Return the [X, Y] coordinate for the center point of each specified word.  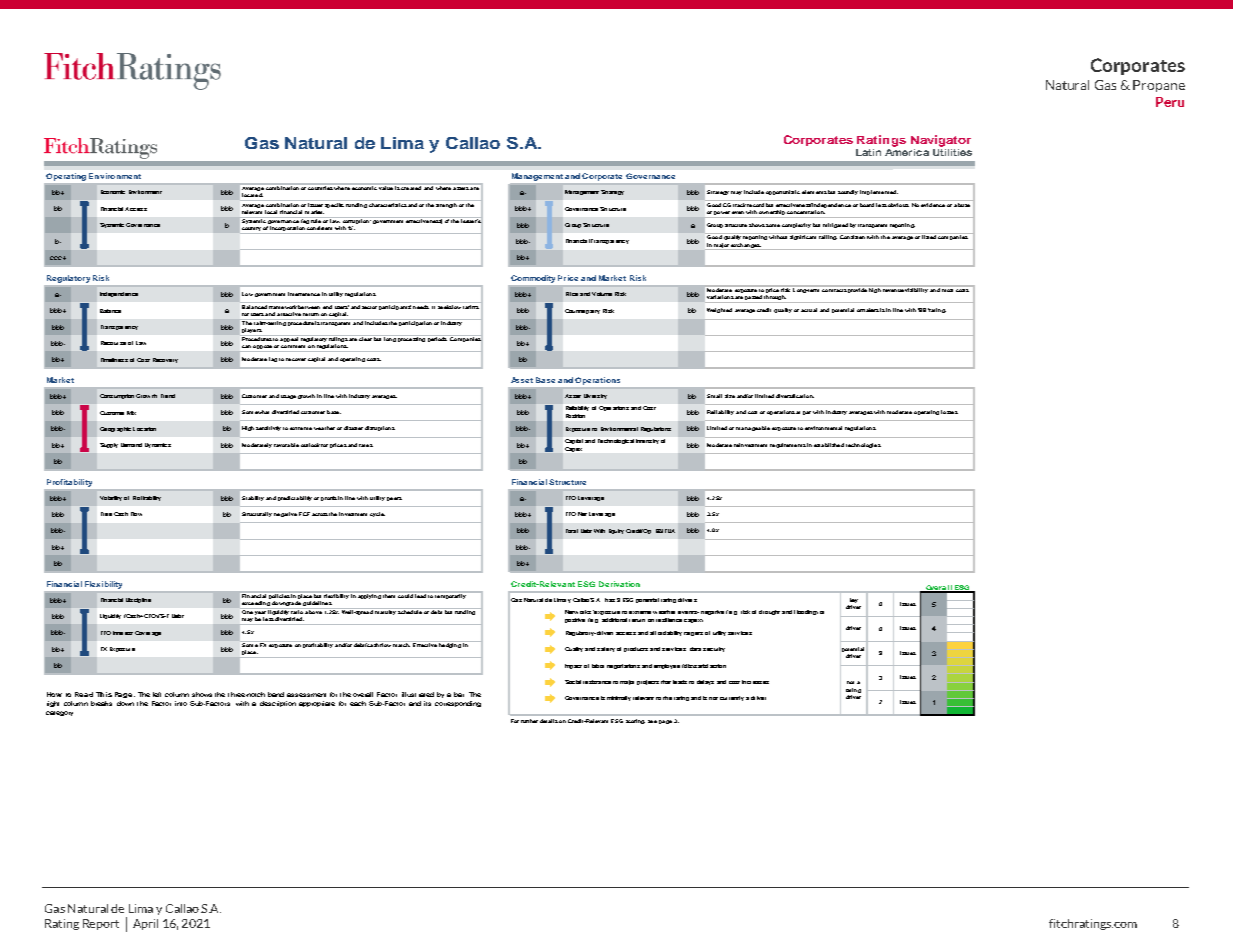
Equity [616, 531]
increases [755, 682]
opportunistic [783, 192]
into [181, 703]
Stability [253, 498]
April [145, 924]
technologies [863, 445]
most [948, 289]
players [252, 332]
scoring [635, 721]
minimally [619, 698]
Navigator [941, 141]
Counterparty [582, 311]
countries [320, 187]
